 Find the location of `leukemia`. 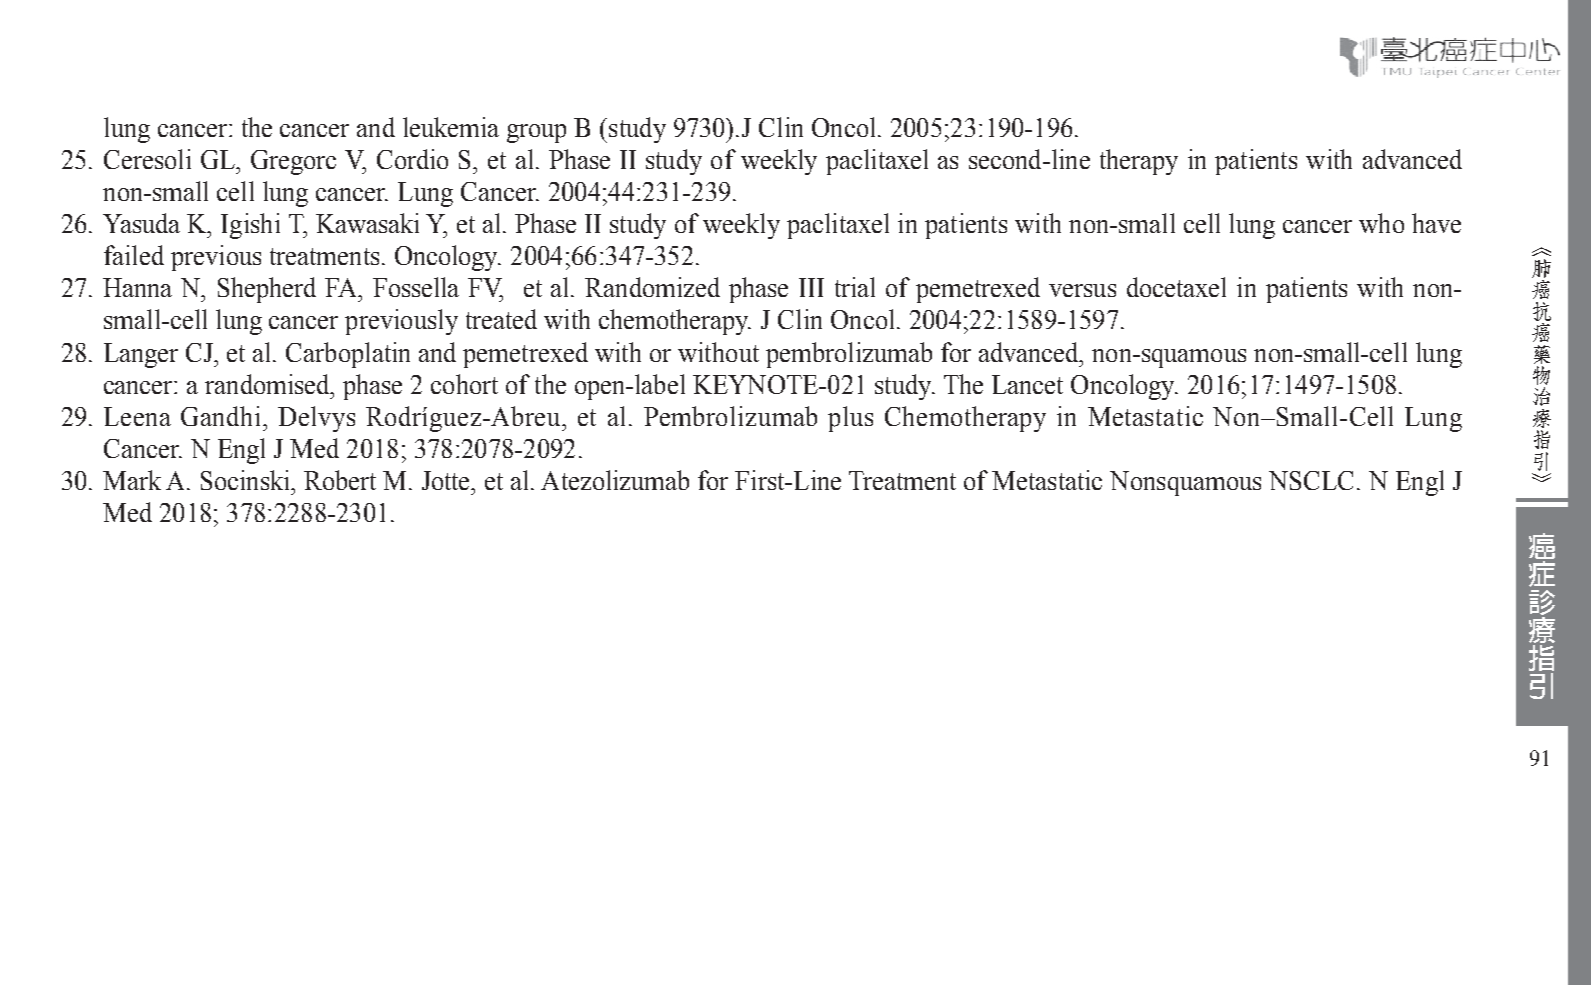

leukemia is located at coordinates (451, 127).
